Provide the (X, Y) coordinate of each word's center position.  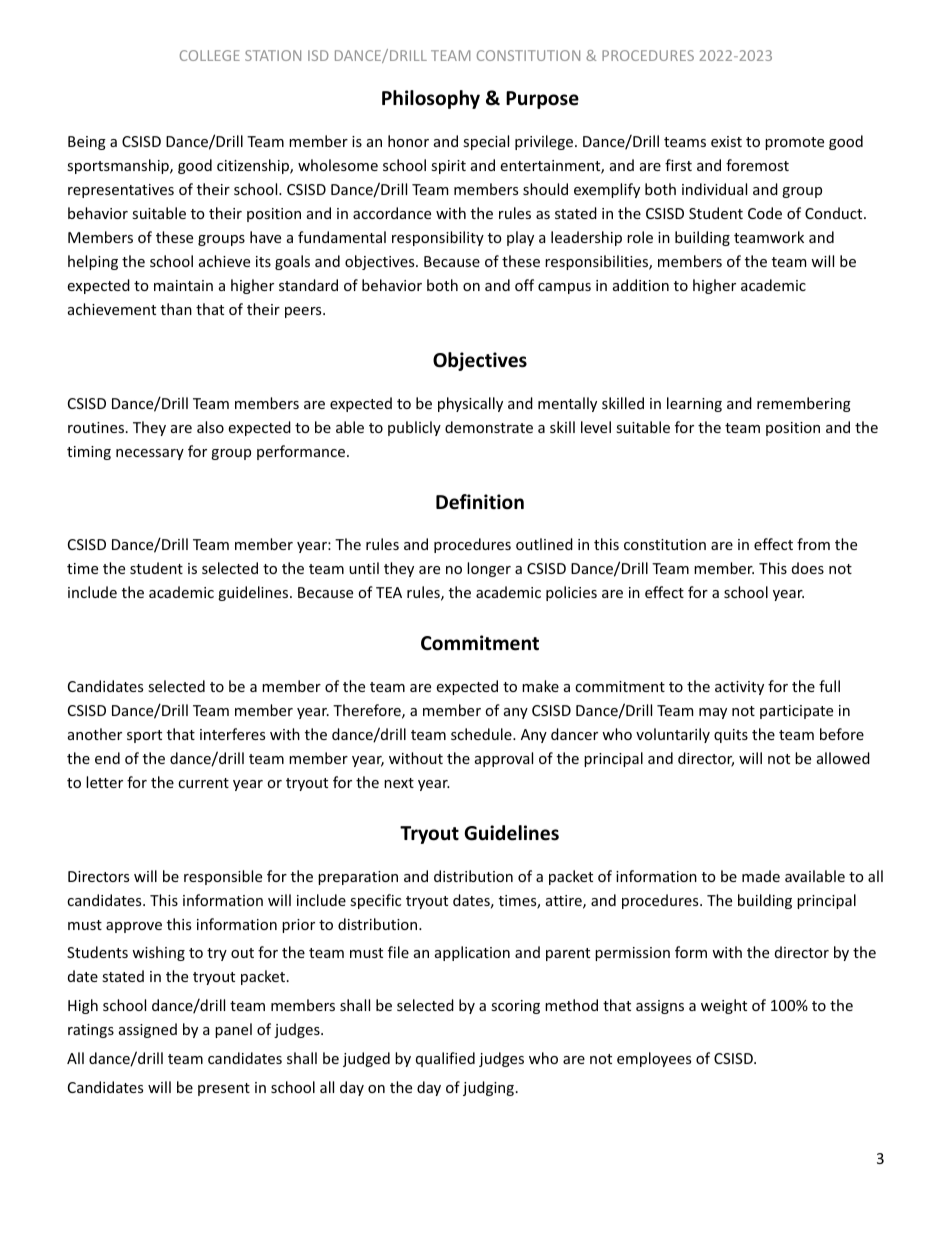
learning (694, 404)
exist (726, 141)
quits (731, 736)
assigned (148, 1030)
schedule (482, 734)
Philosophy (431, 99)
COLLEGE (210, 55)
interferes (232, 734)
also (210, 427)
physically (470, 404)
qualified (445, 1059)
